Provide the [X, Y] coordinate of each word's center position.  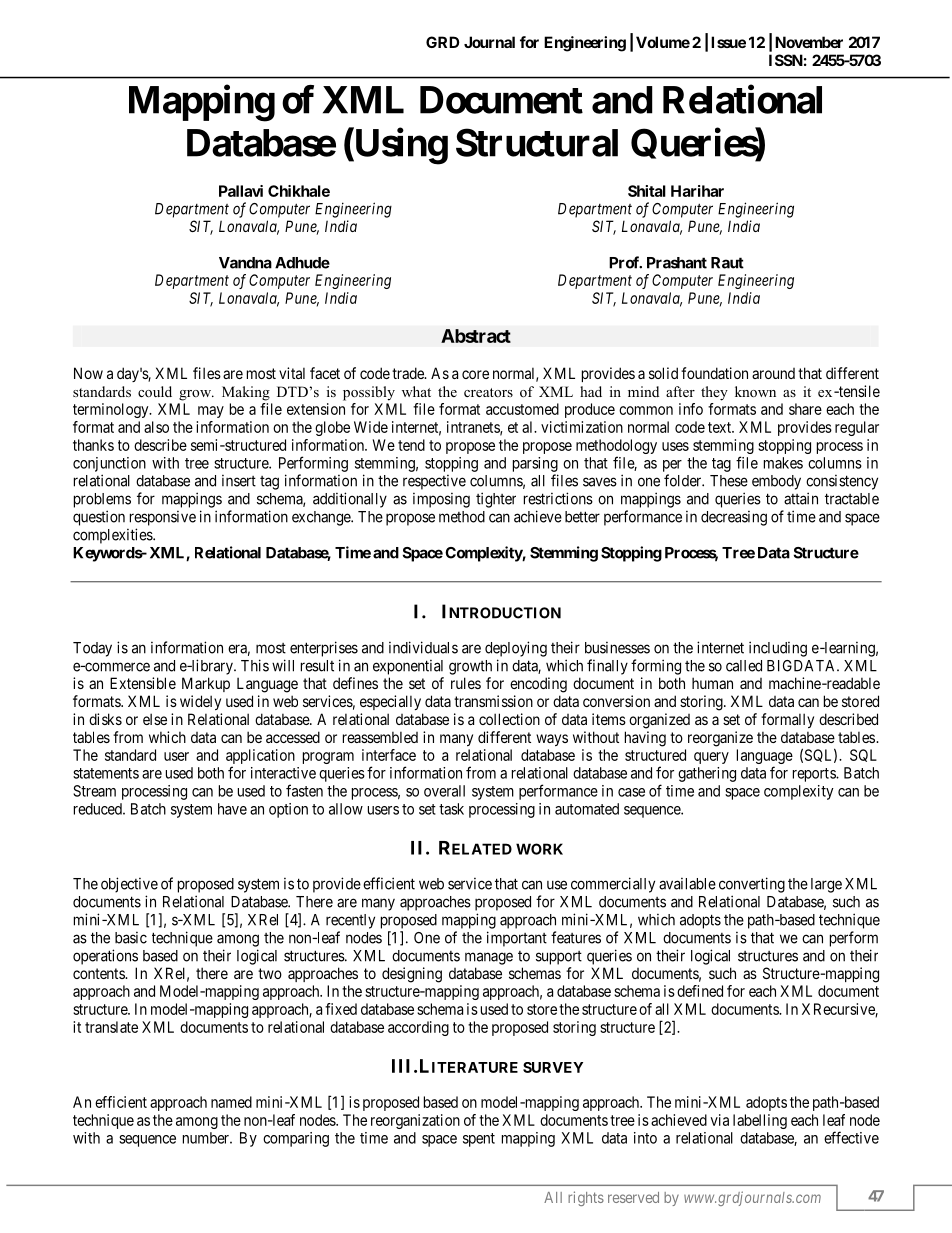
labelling [760, 1121]
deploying [516, 649]
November [809, 42]
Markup [206, 684]
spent [479, 1140]
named [231, 1102]
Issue [728, 42]
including [778, 649]
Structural [537, 142]
